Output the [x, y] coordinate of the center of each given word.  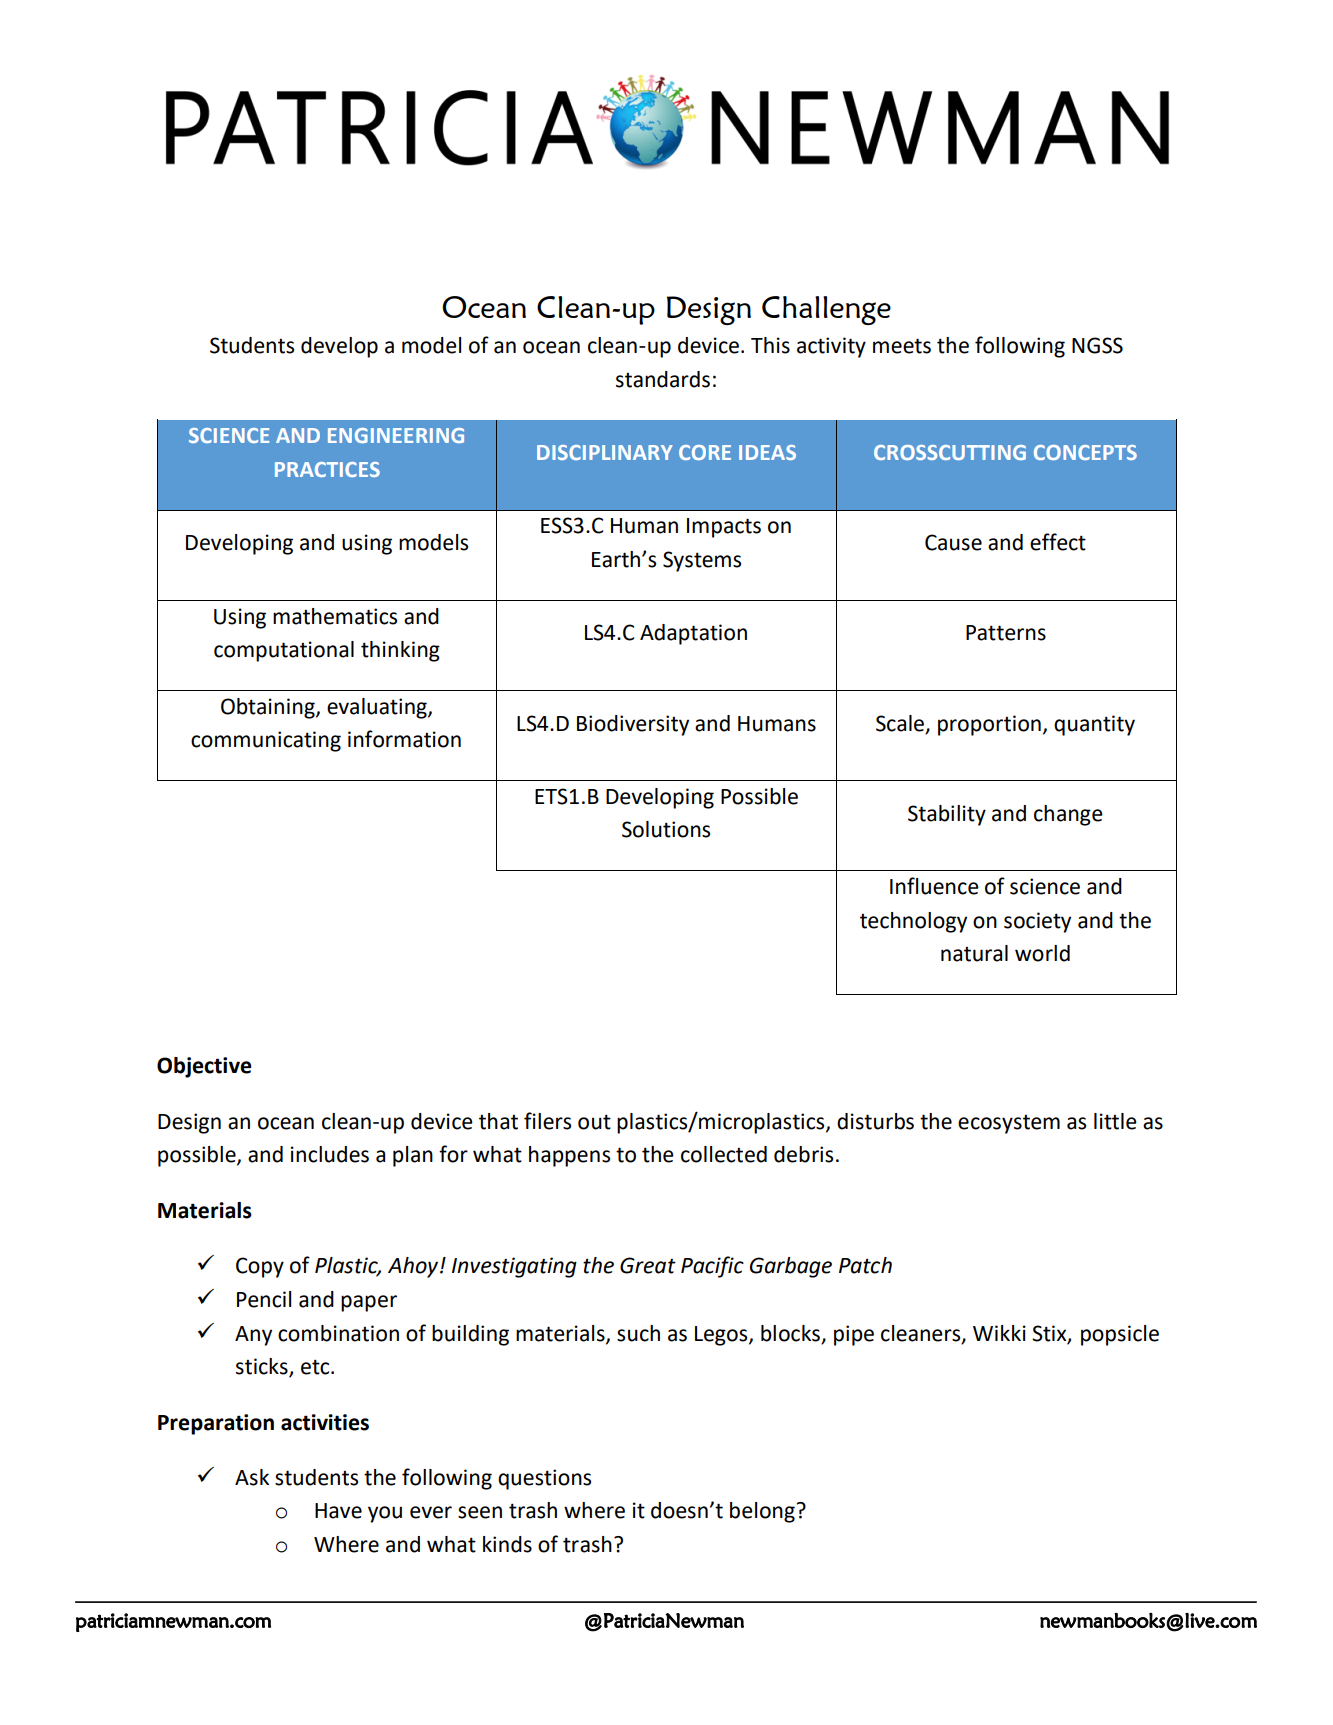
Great [648, 1265]
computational [284, 651]
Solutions [666, 829]
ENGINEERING [396, 435]
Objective [204, 1067]
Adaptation [693, 634]
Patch [865, 1265]
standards [663, 379]
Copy [260, 1267]
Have [338, 1511]
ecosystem [1009, 1124]
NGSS [1097, 345]
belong [763, 1512]
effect [1058, 542]
